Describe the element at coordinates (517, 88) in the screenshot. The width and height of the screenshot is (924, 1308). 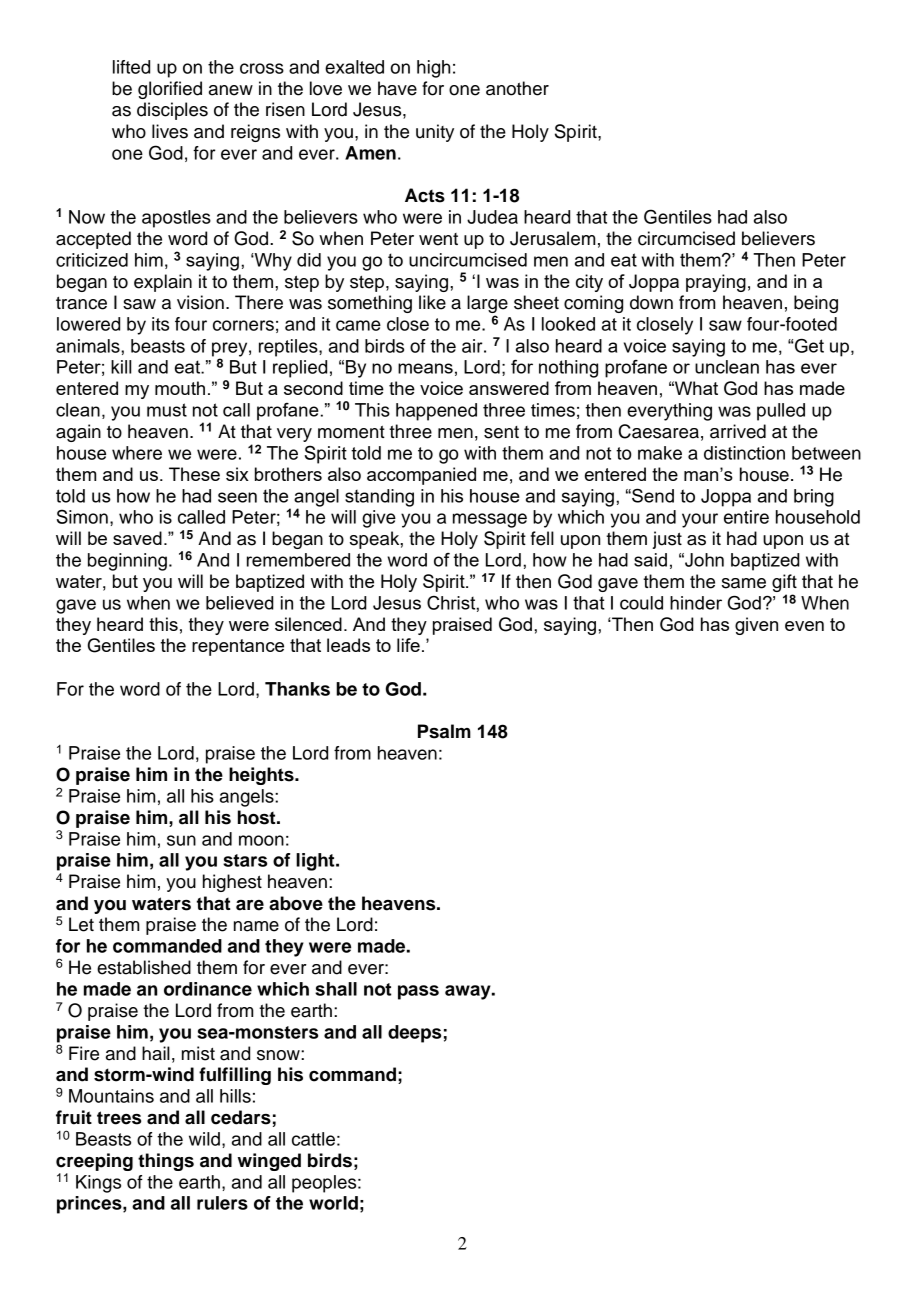
I see `another` at that location.
